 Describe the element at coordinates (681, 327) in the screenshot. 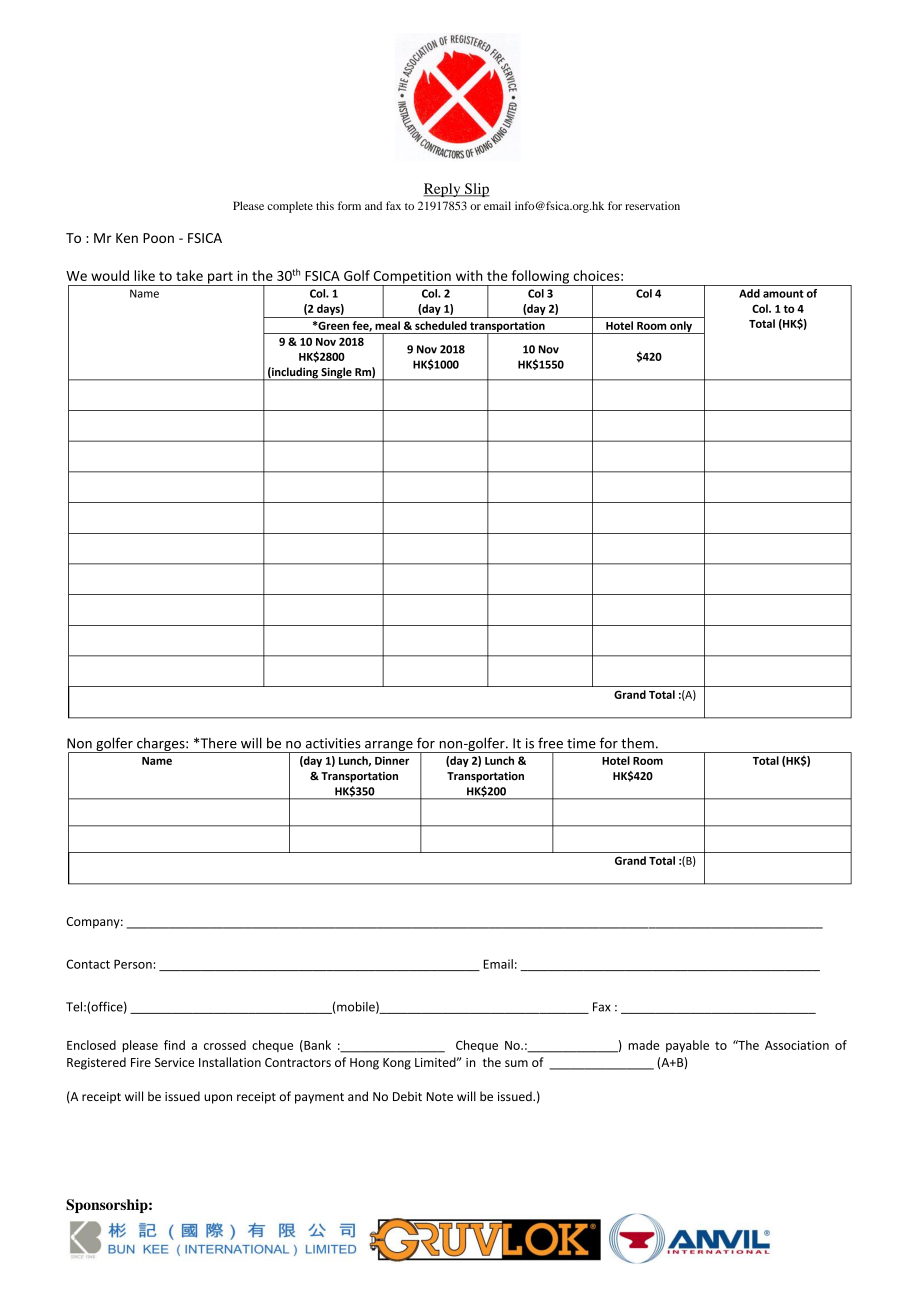

I see `only` at that location.
